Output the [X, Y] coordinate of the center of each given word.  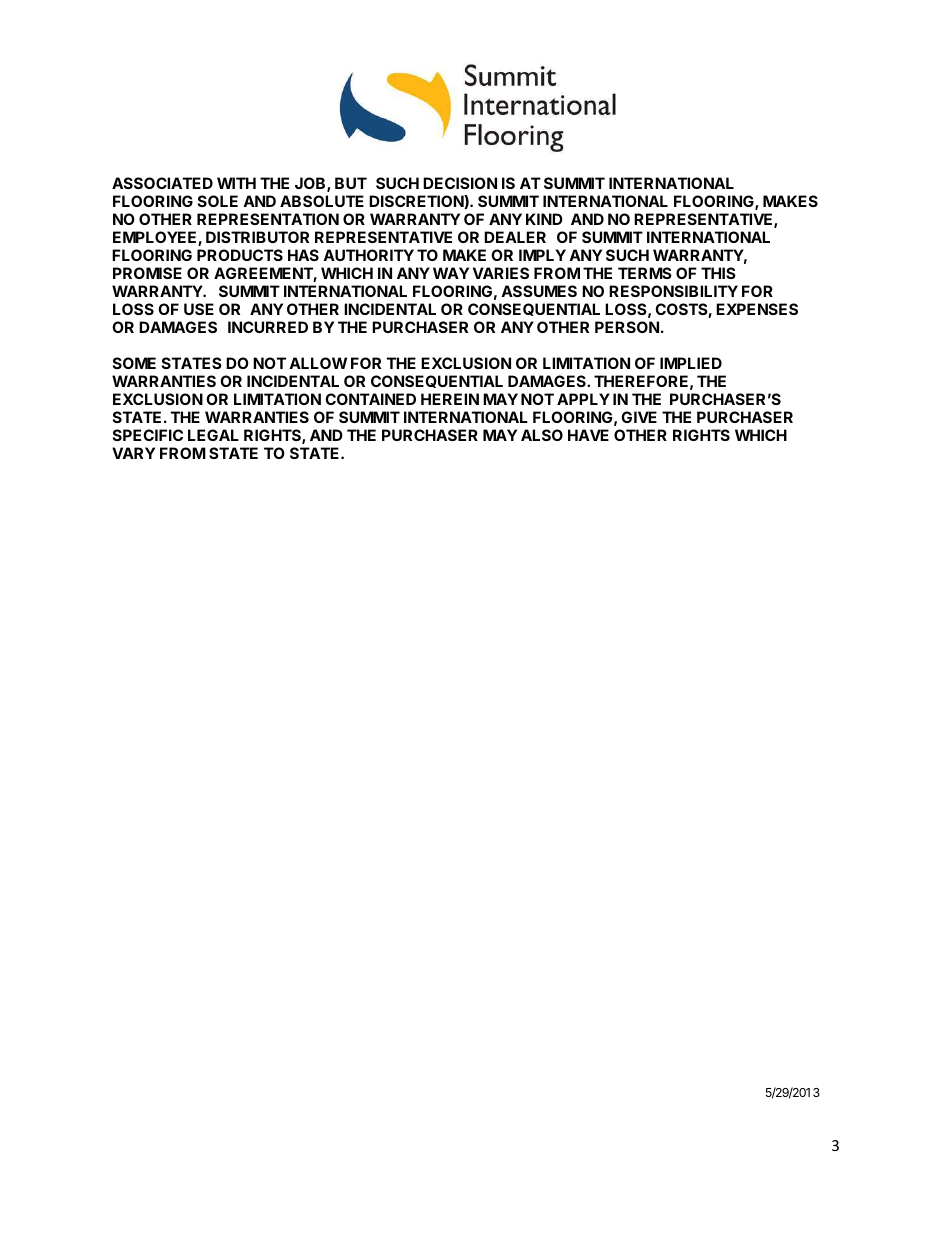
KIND [544, 219]
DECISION [460, 183]
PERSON [627, 327]
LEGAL [213, 435]
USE [199, 309]
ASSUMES [539, 291]
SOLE [218, 201]
